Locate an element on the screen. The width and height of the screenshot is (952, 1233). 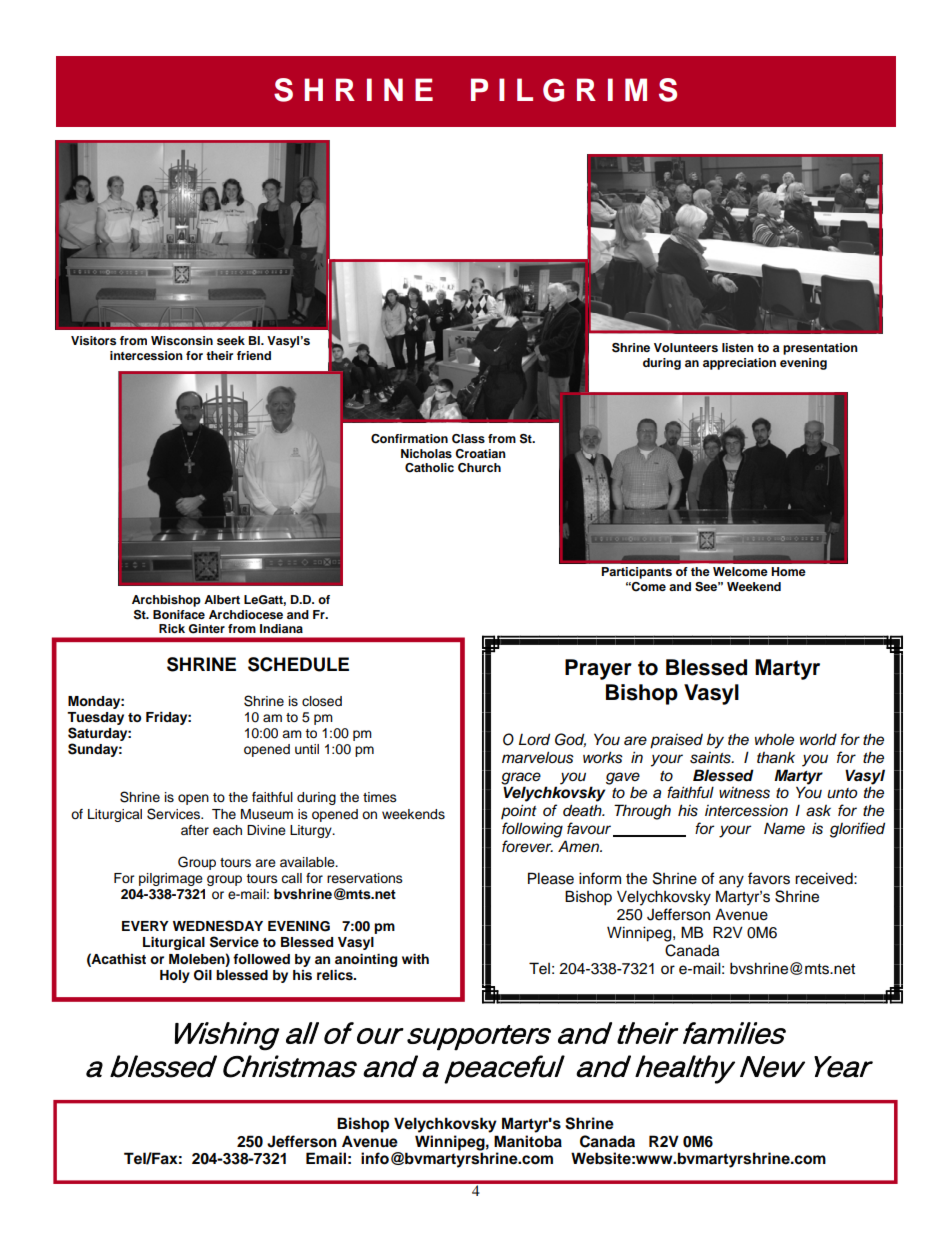
Wisconsin is located at coordinates (182, 340).
